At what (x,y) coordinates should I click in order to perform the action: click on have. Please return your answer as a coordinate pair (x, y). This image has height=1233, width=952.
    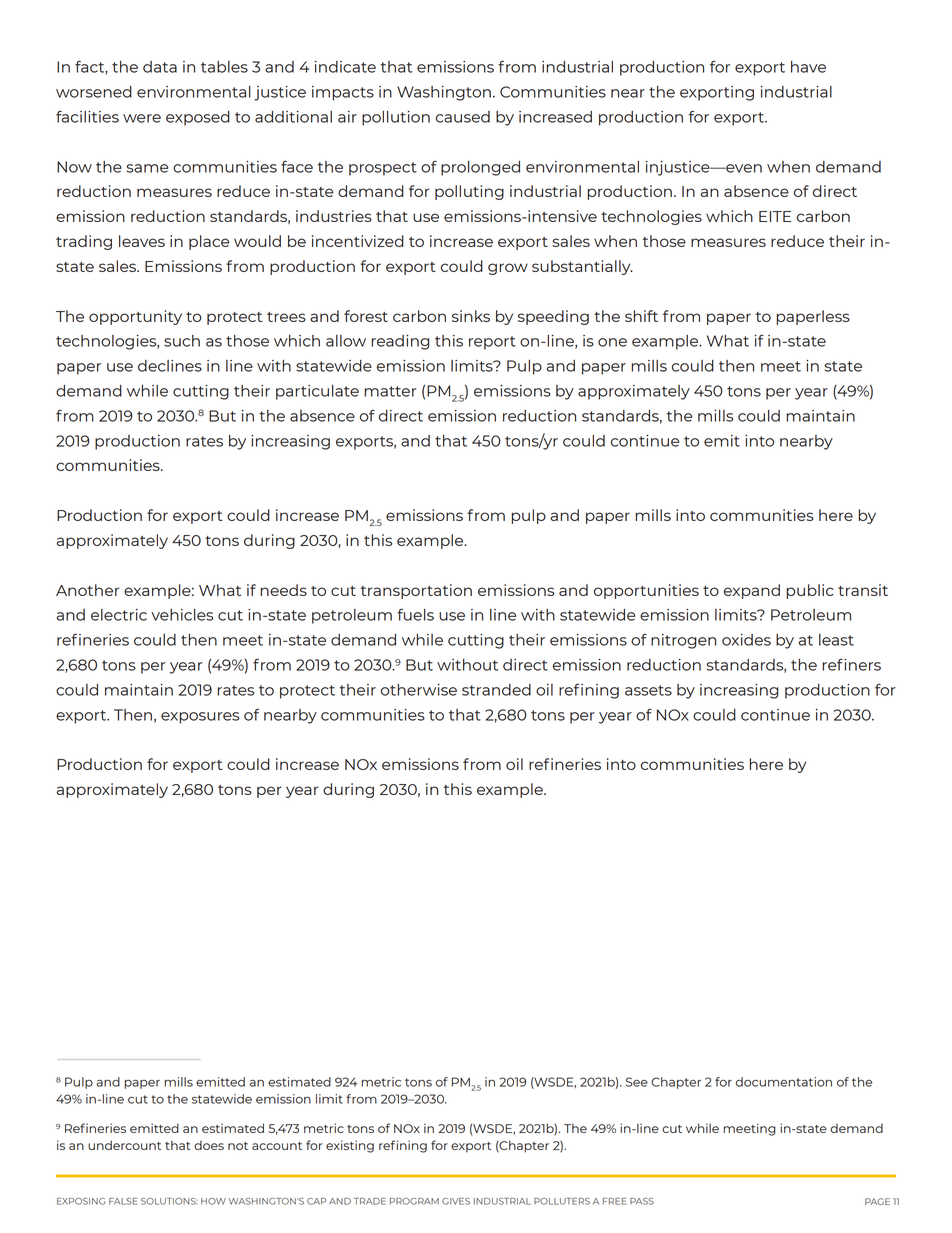
    Looking at the image, I should click on (808, 67).
